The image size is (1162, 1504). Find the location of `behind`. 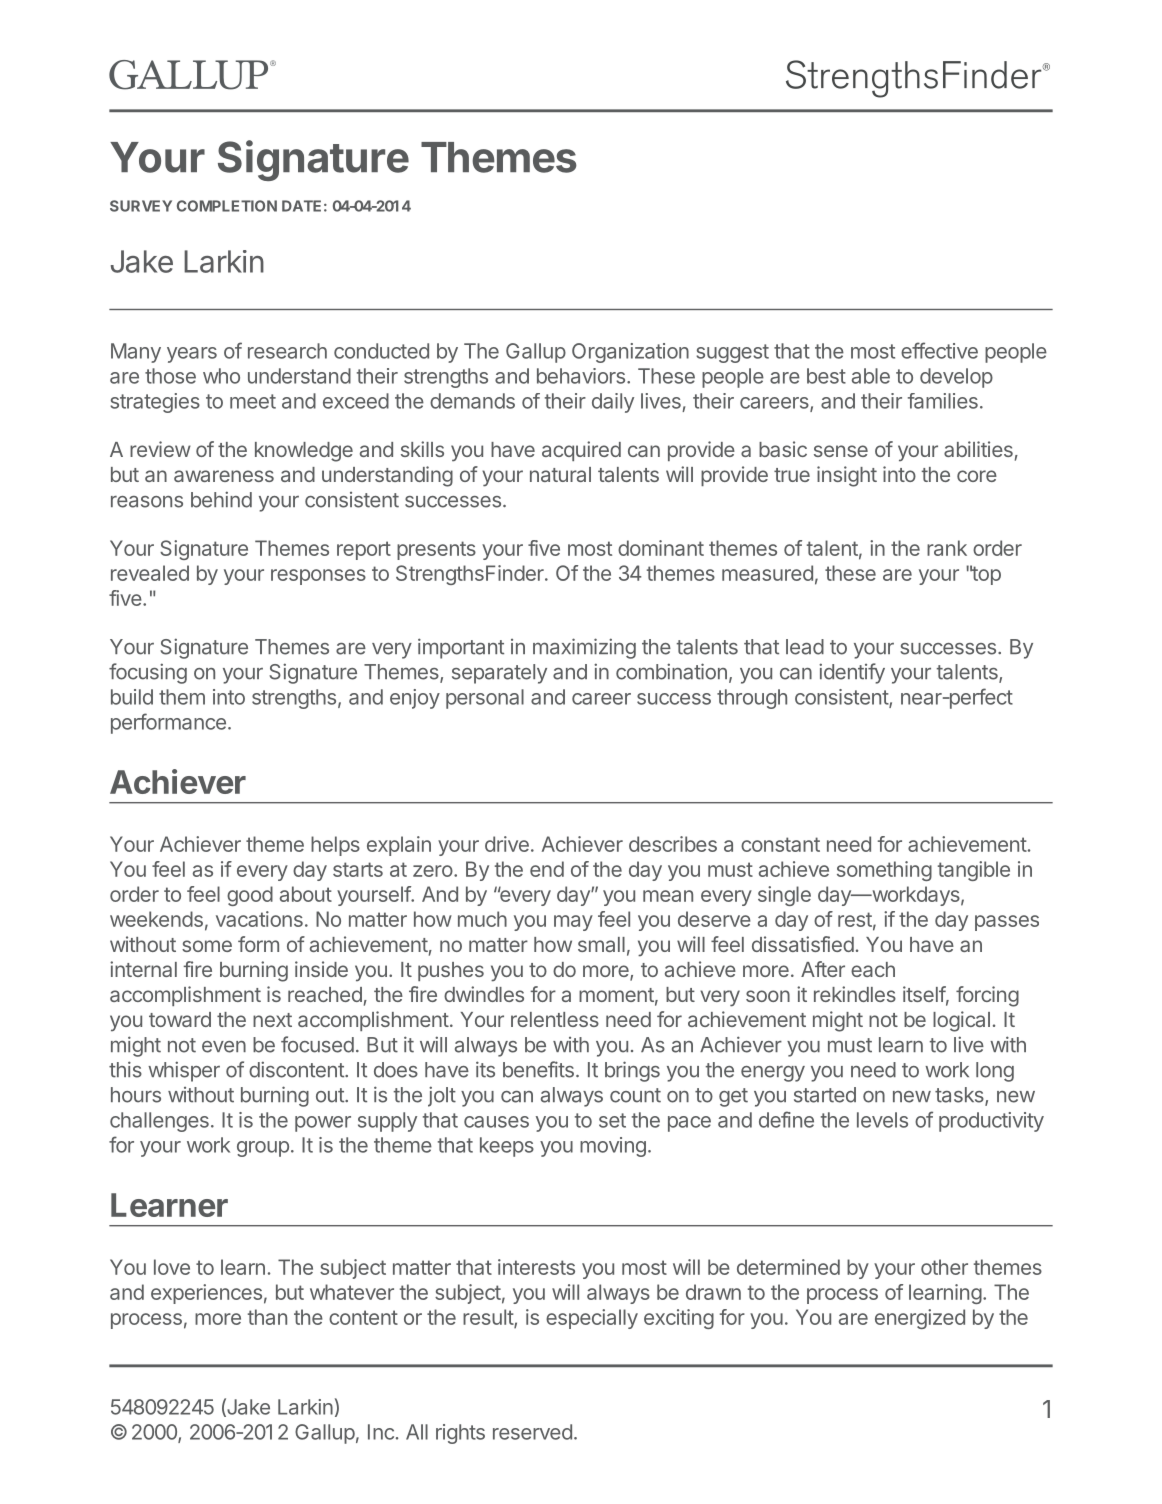

behind is located at coordinates (221, 499).
